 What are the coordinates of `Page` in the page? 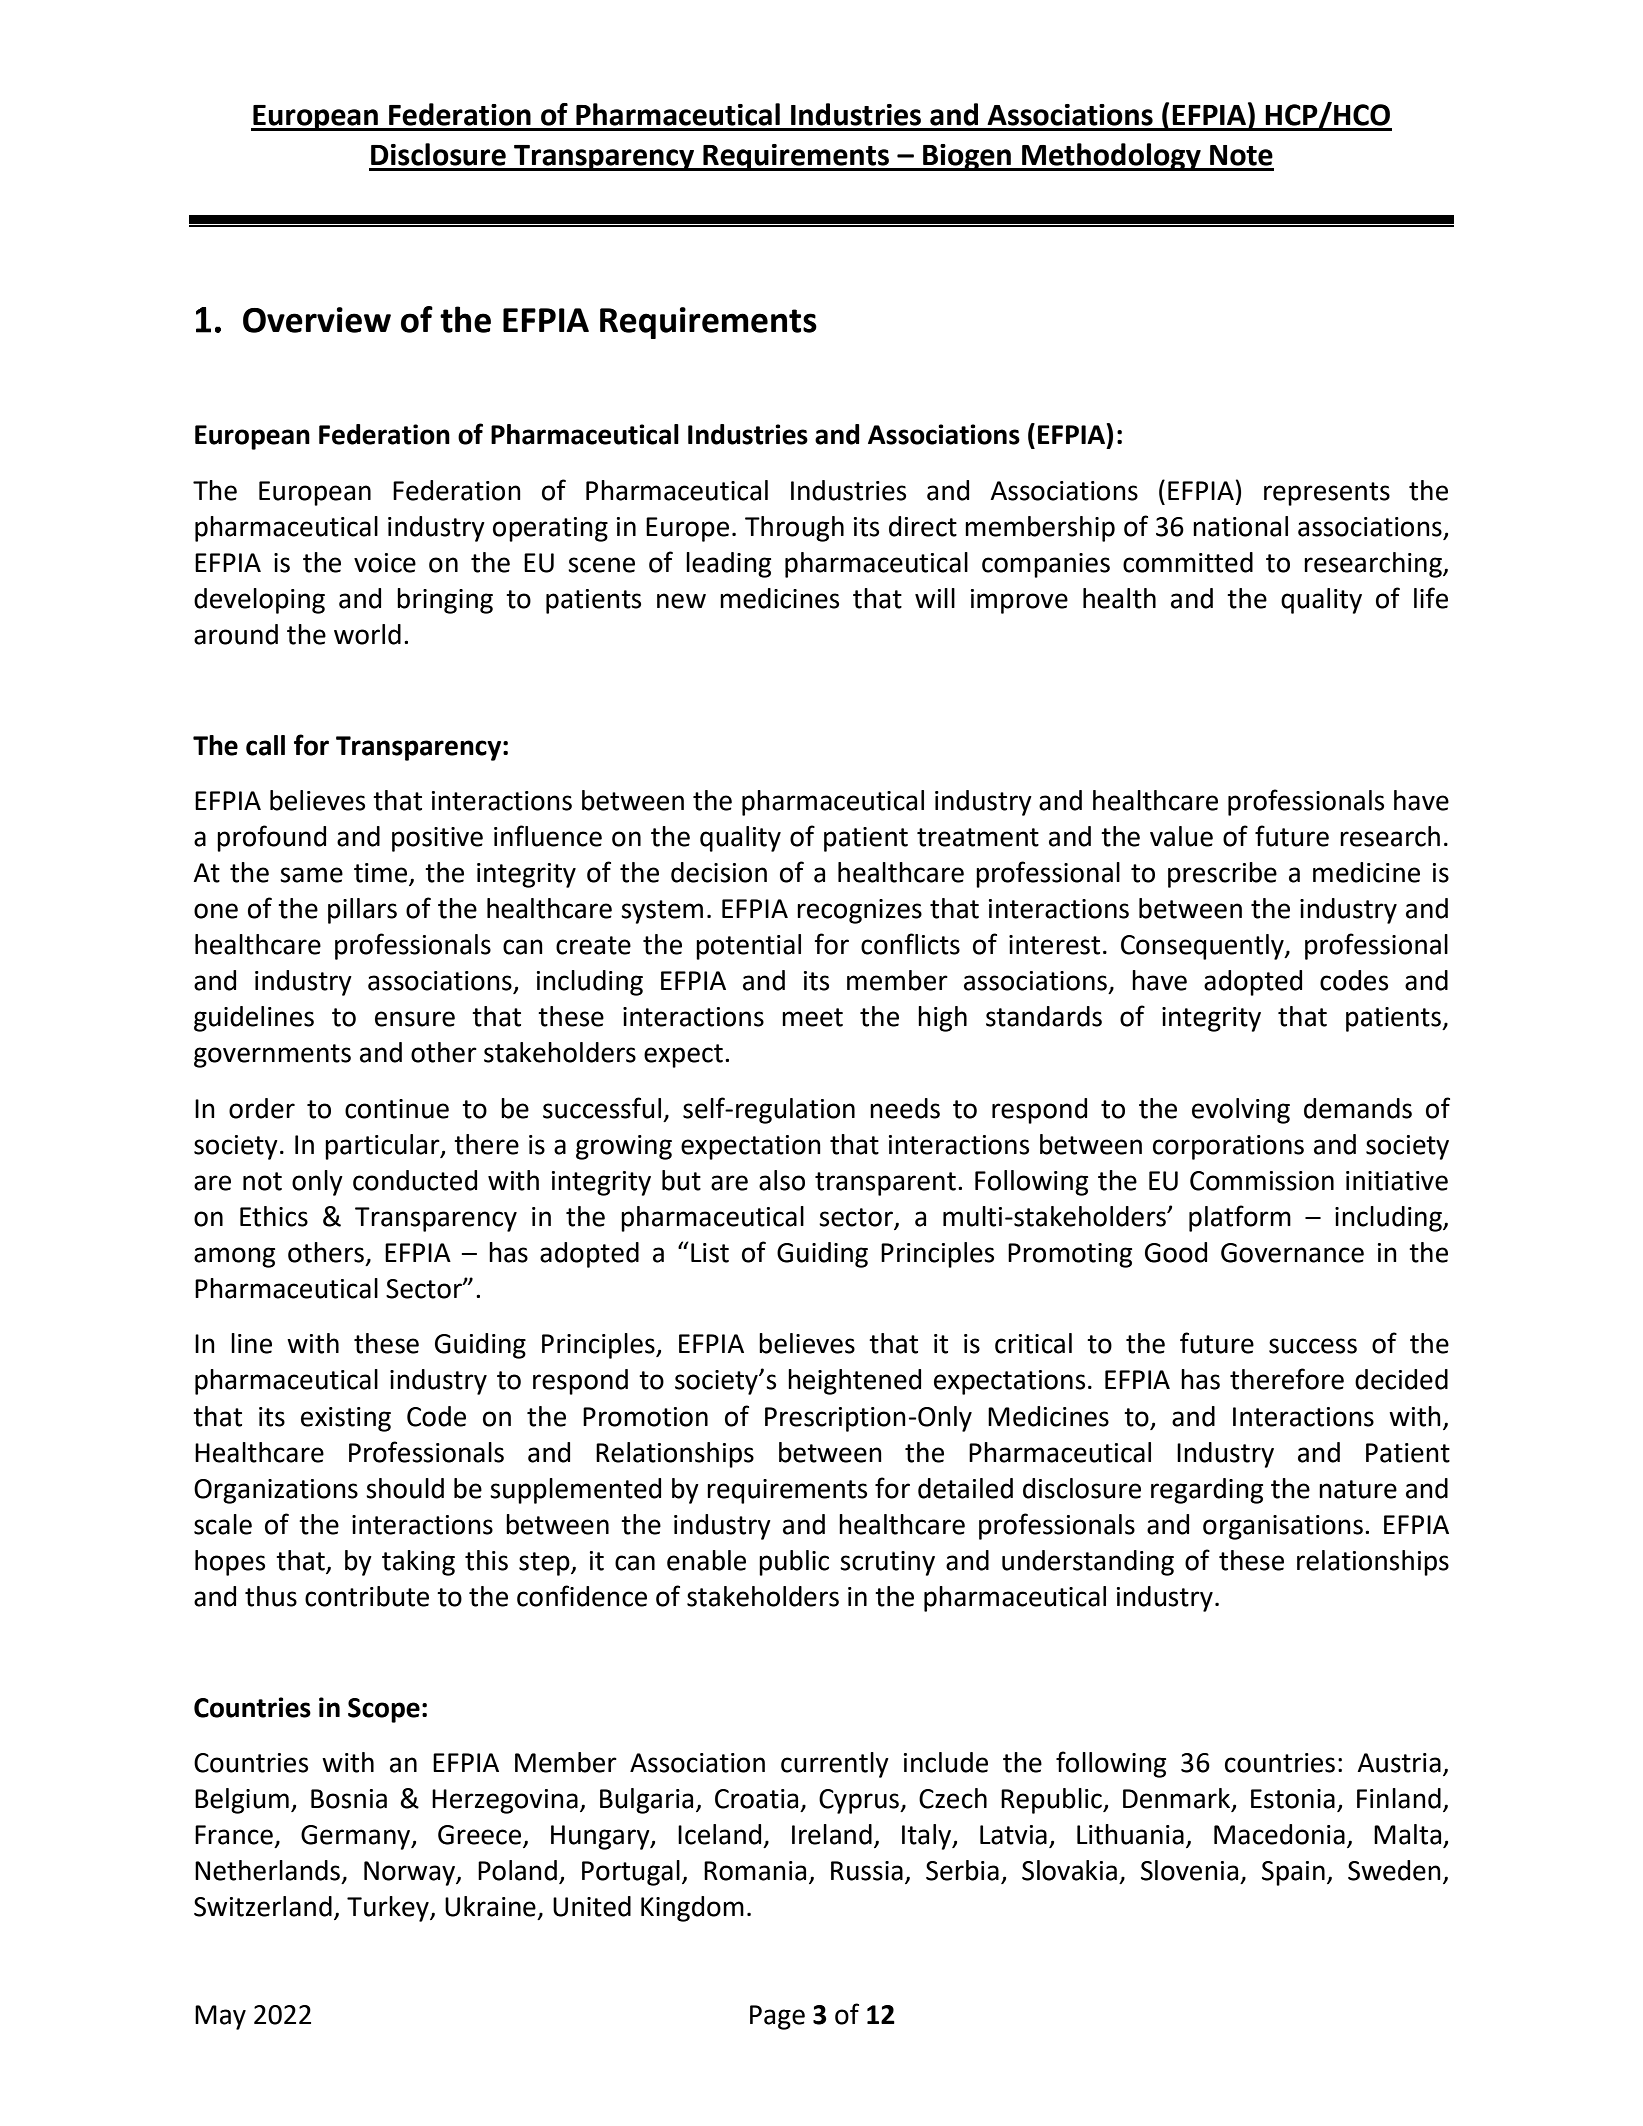 It's located at (777, 2017).
